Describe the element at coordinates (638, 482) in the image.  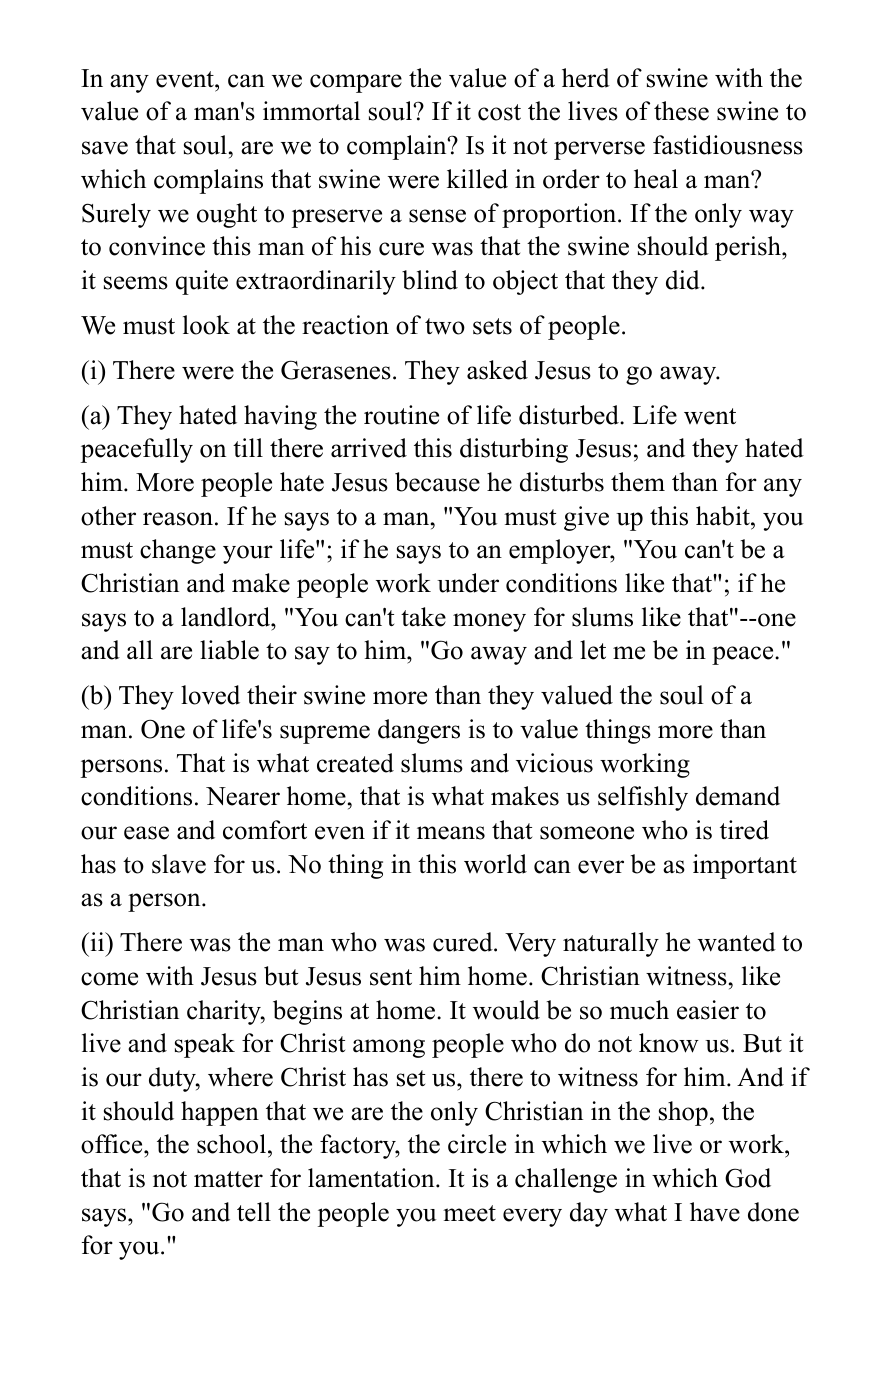
I see `them` at that location.
